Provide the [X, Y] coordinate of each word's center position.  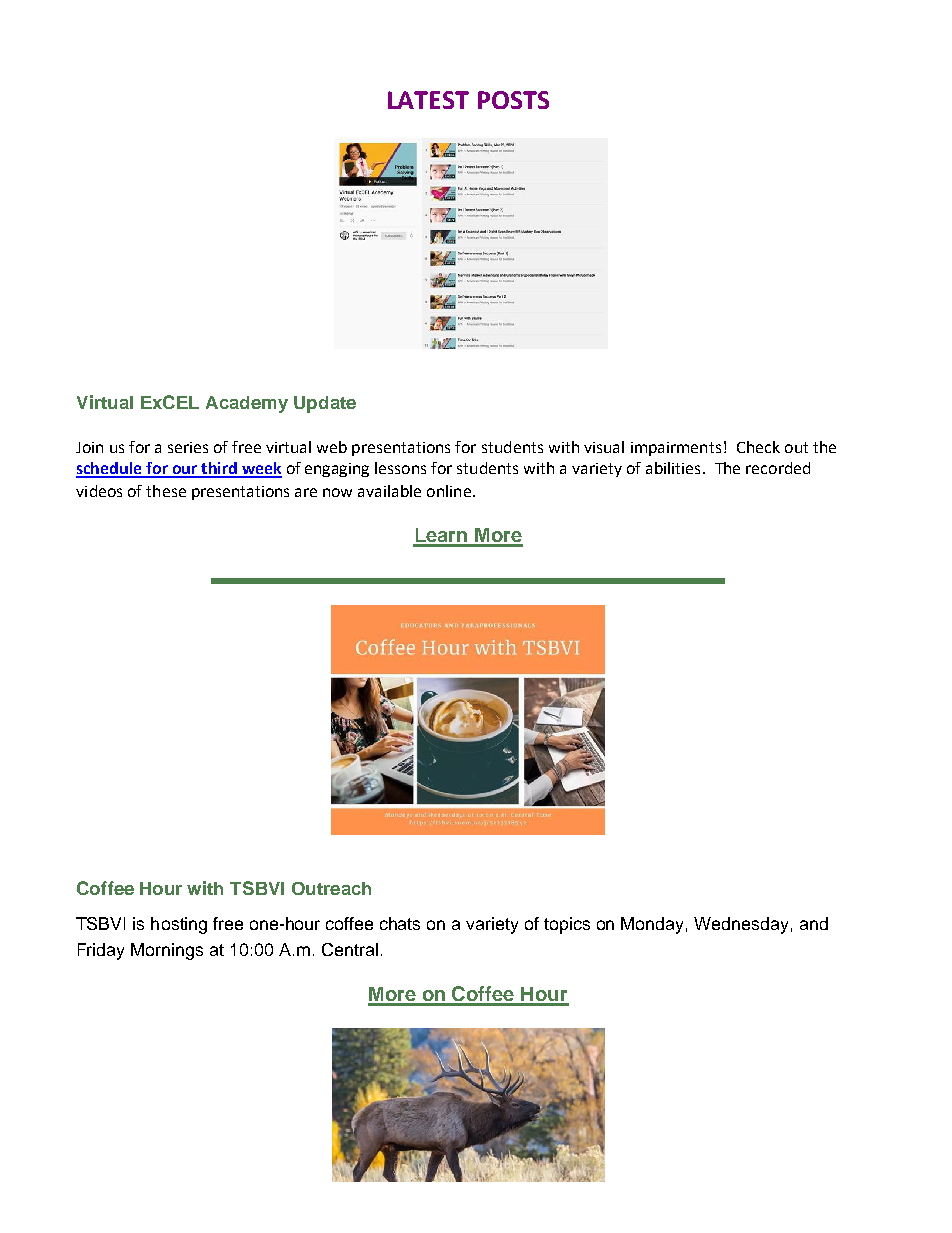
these [166, 491]
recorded [778, 468]
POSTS [513, 100]
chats [400, 923]
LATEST [428, 100]
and [814, 923]
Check [758, 447]
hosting [179, 925]
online [449, 491]
